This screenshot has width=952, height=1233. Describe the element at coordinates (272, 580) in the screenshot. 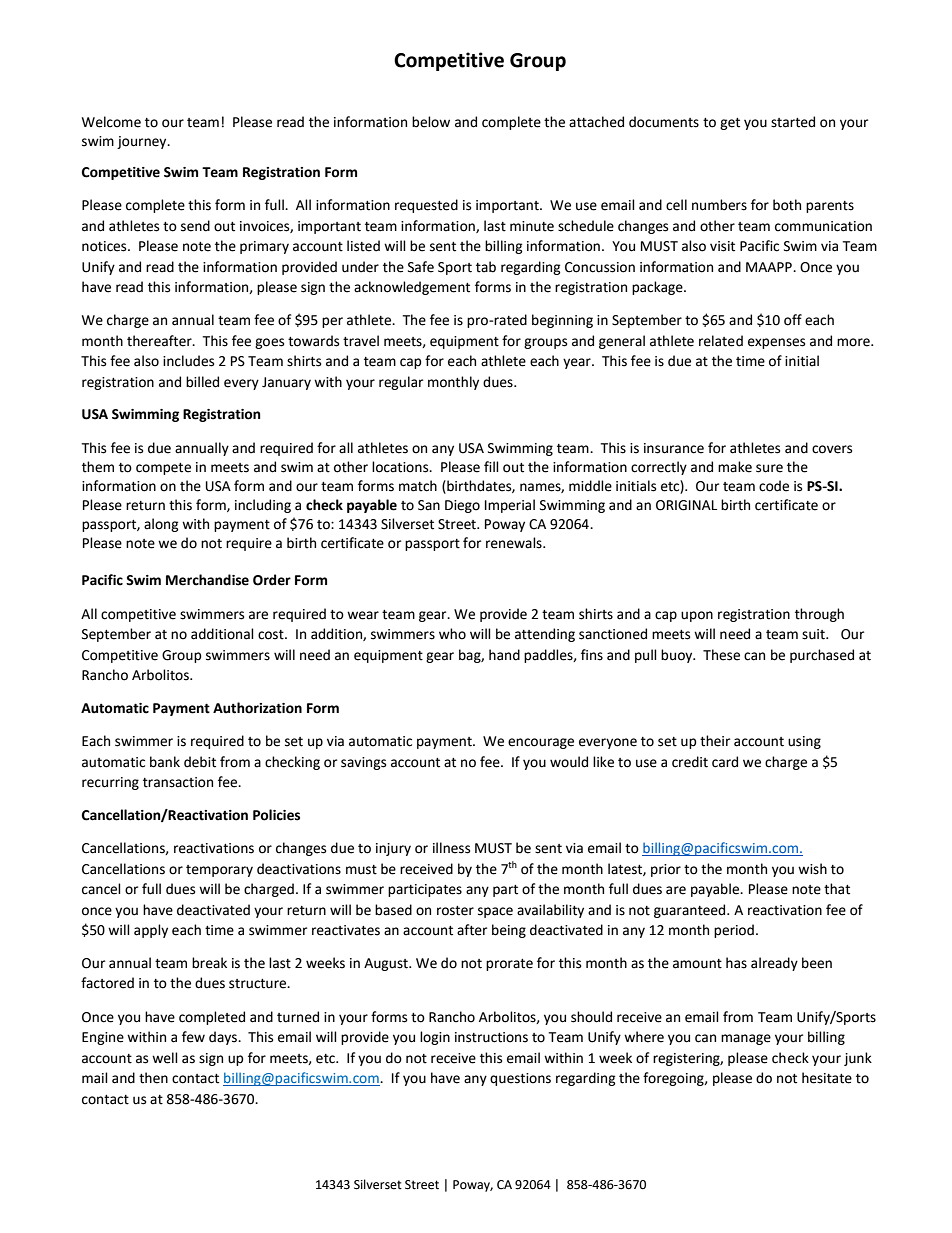

I see `Order` at that location.
